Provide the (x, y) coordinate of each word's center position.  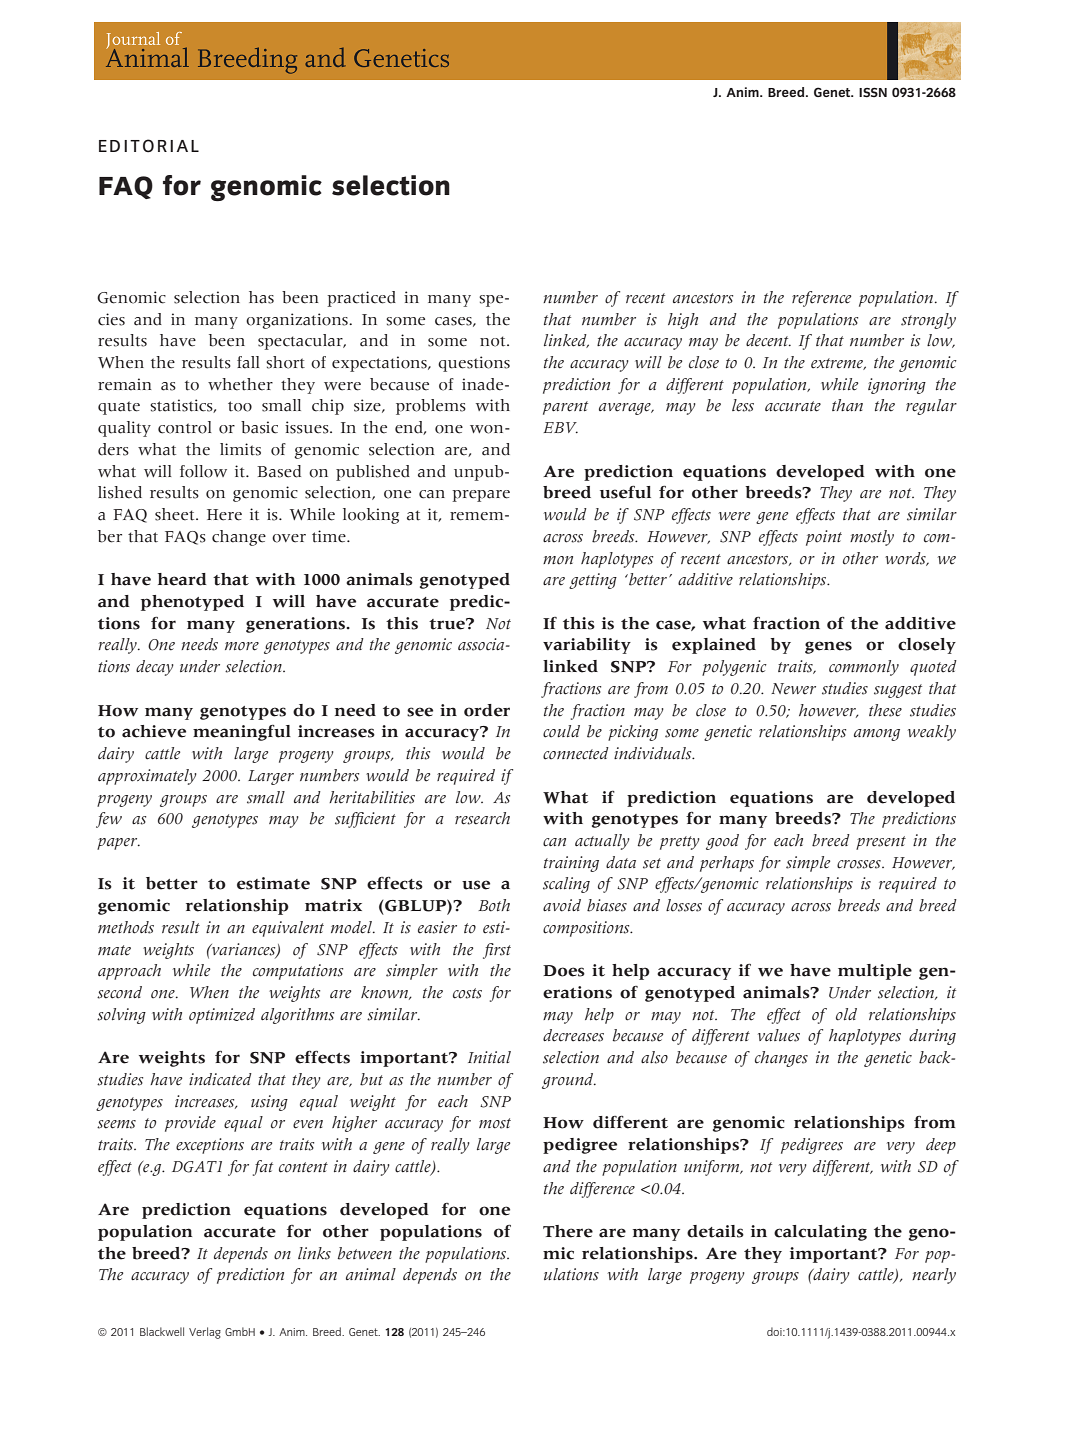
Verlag (205, 1333)
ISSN (873, 93)
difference (602, 1190)
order (487, 710)
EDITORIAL (149, 146)
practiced (361, 299)
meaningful (242, 733)
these (885, 710)
